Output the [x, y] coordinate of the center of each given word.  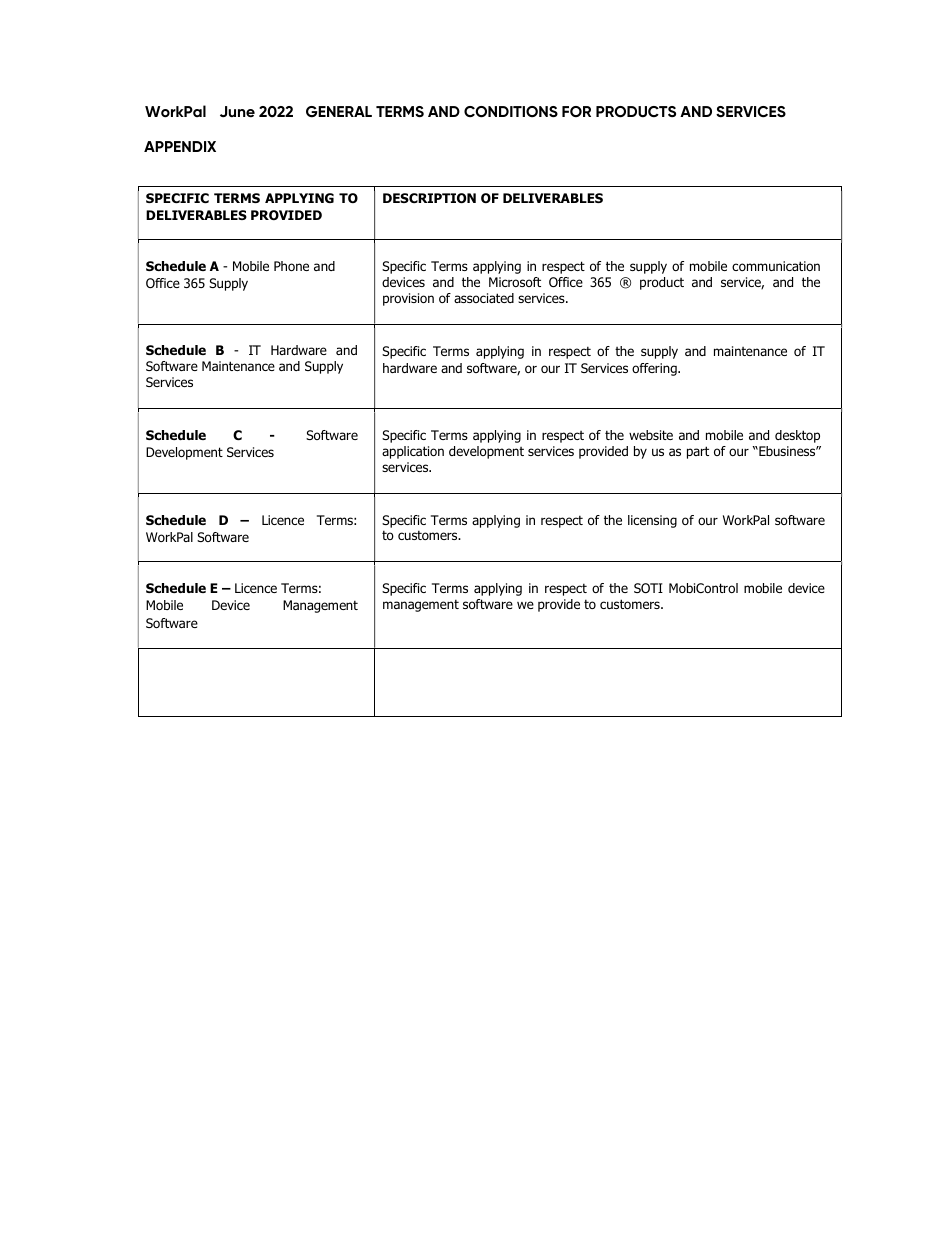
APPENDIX [180, 146]
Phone [291, 266]
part [698, 452]
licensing [652, 521]
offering [655, 369]
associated [484, 298]
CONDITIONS [511, 112]
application [413, 452]
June [237, 112]
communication [776, 266]
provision [408, 299]
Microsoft [515, 282]
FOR [576, 111]
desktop [797, 436]
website [651, 435]
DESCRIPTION [429, 198]
